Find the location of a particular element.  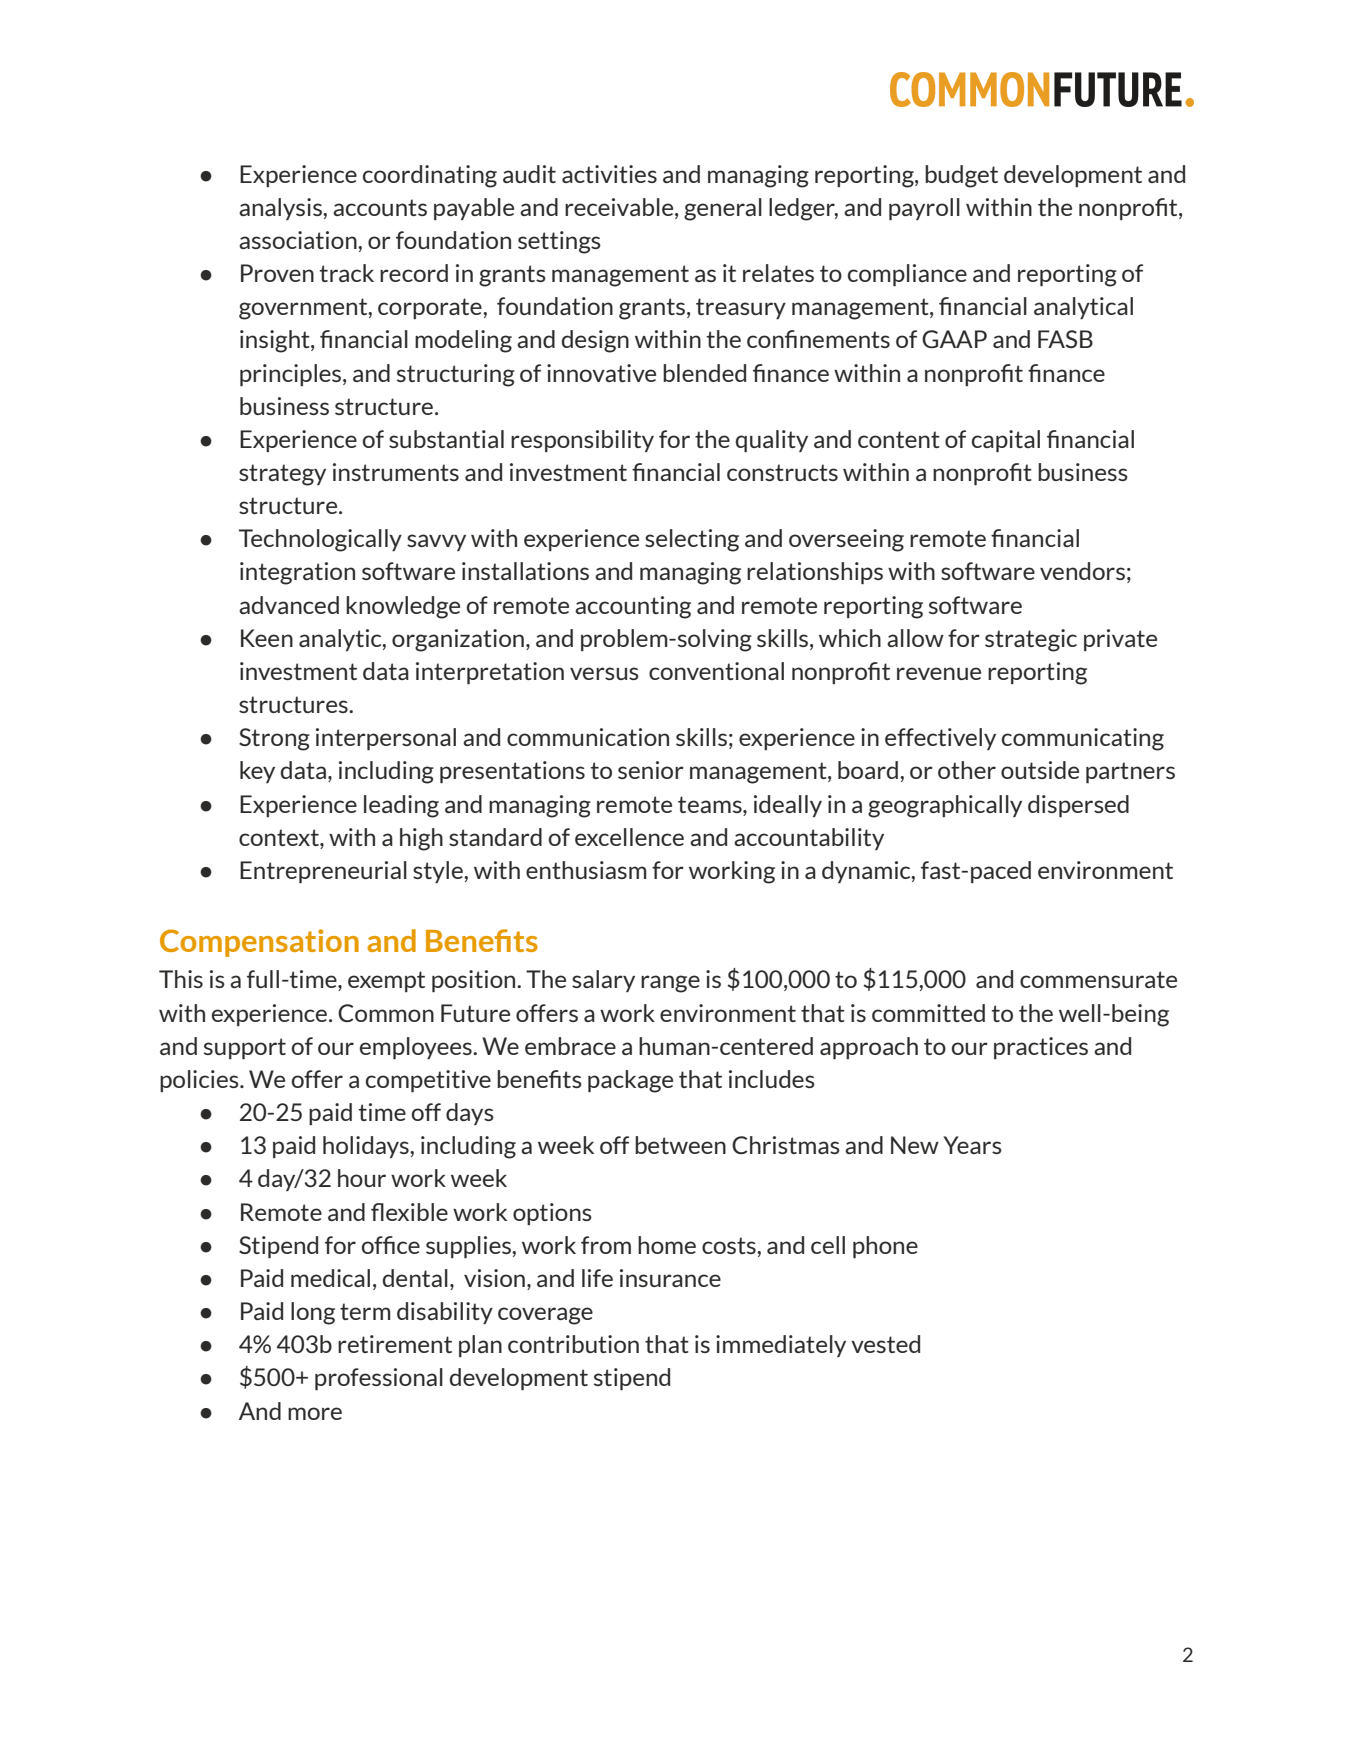

Years is located at coordinates (972, 1145).
